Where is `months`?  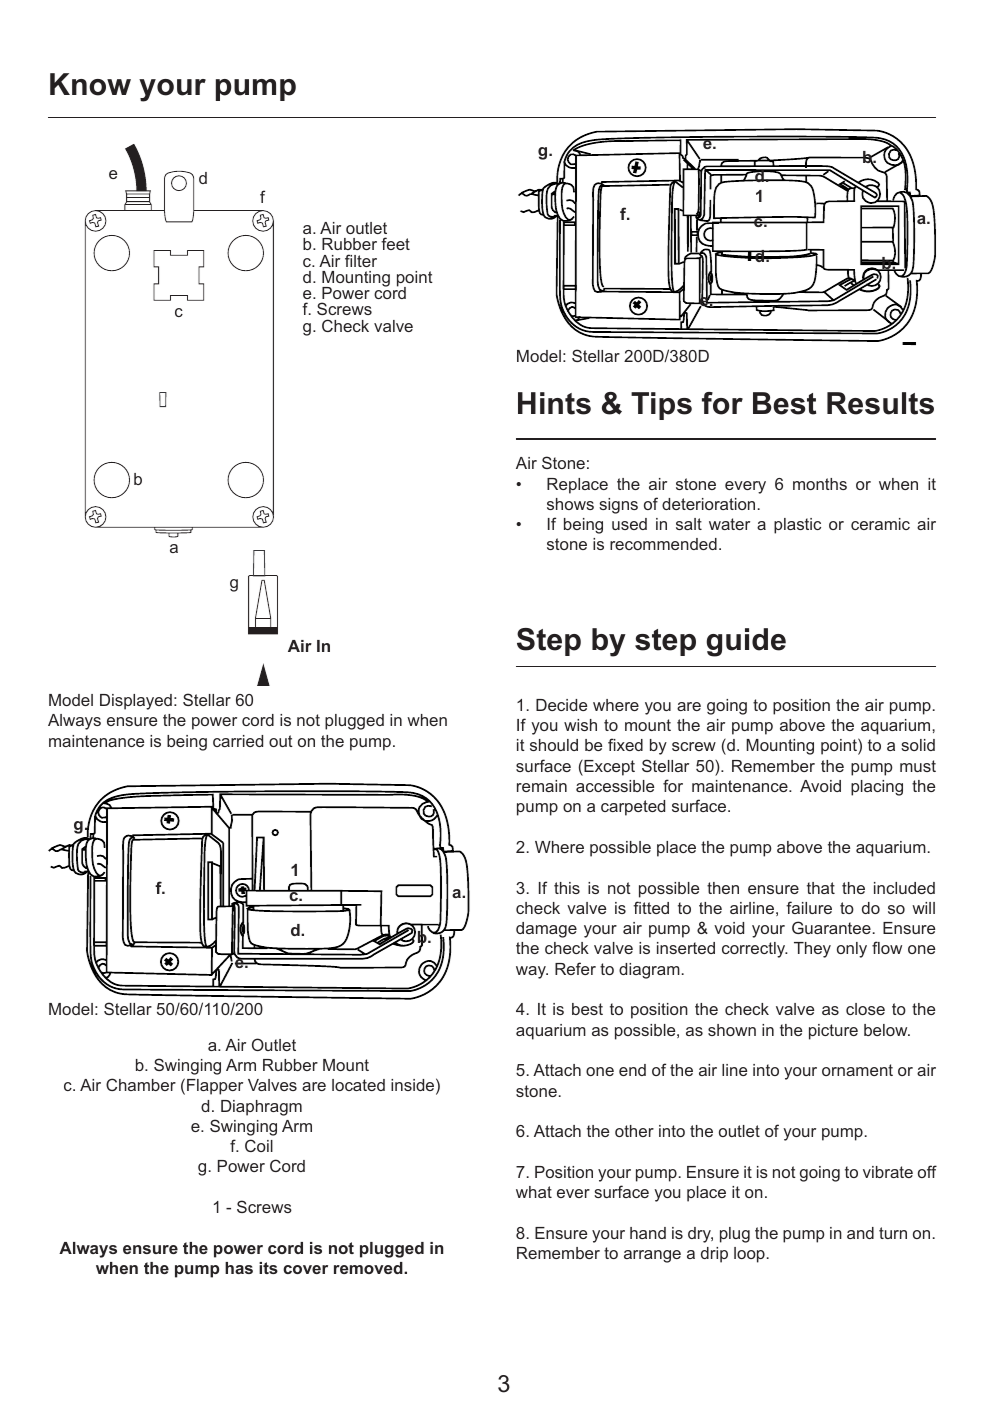 months is located at coordinates (820, 484).
